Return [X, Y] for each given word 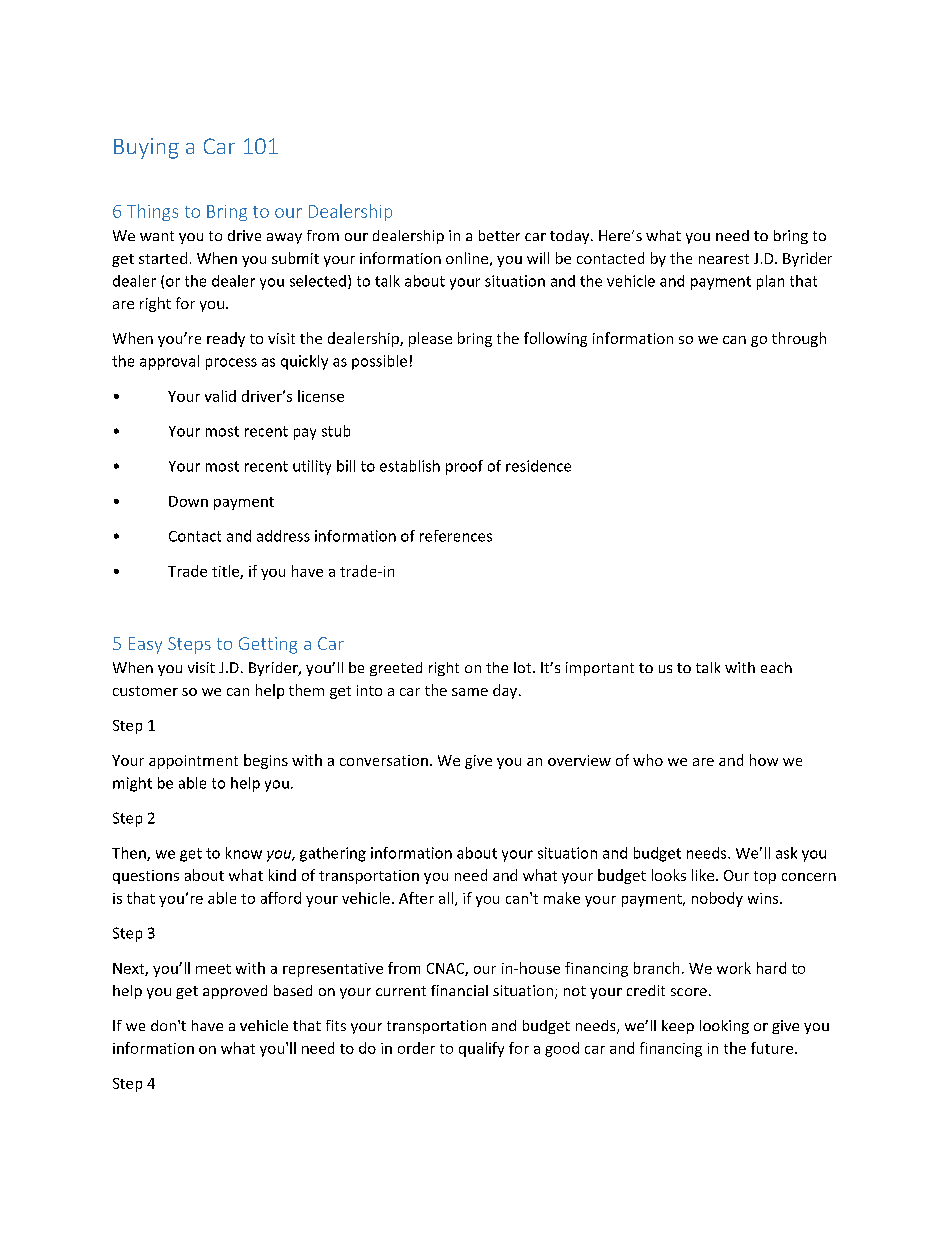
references [456, 536]
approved [235, 992]
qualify [481, 1049]
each [776, 667]
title [226, 572]
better [499, 235]
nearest [724, 259]
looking [724, 1027]
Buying [146, 148]
